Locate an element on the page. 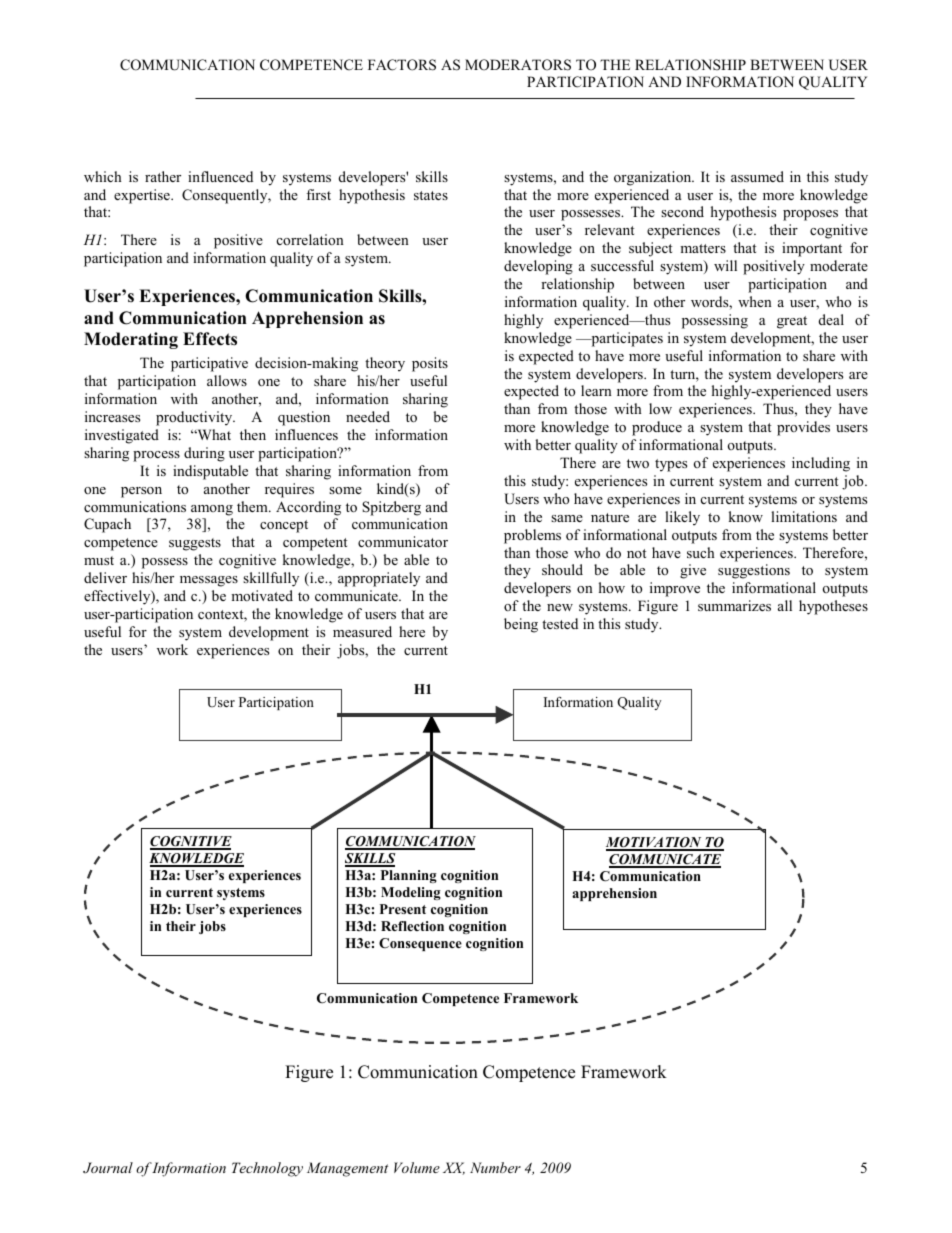  when is located at coordinates (755, 301).
